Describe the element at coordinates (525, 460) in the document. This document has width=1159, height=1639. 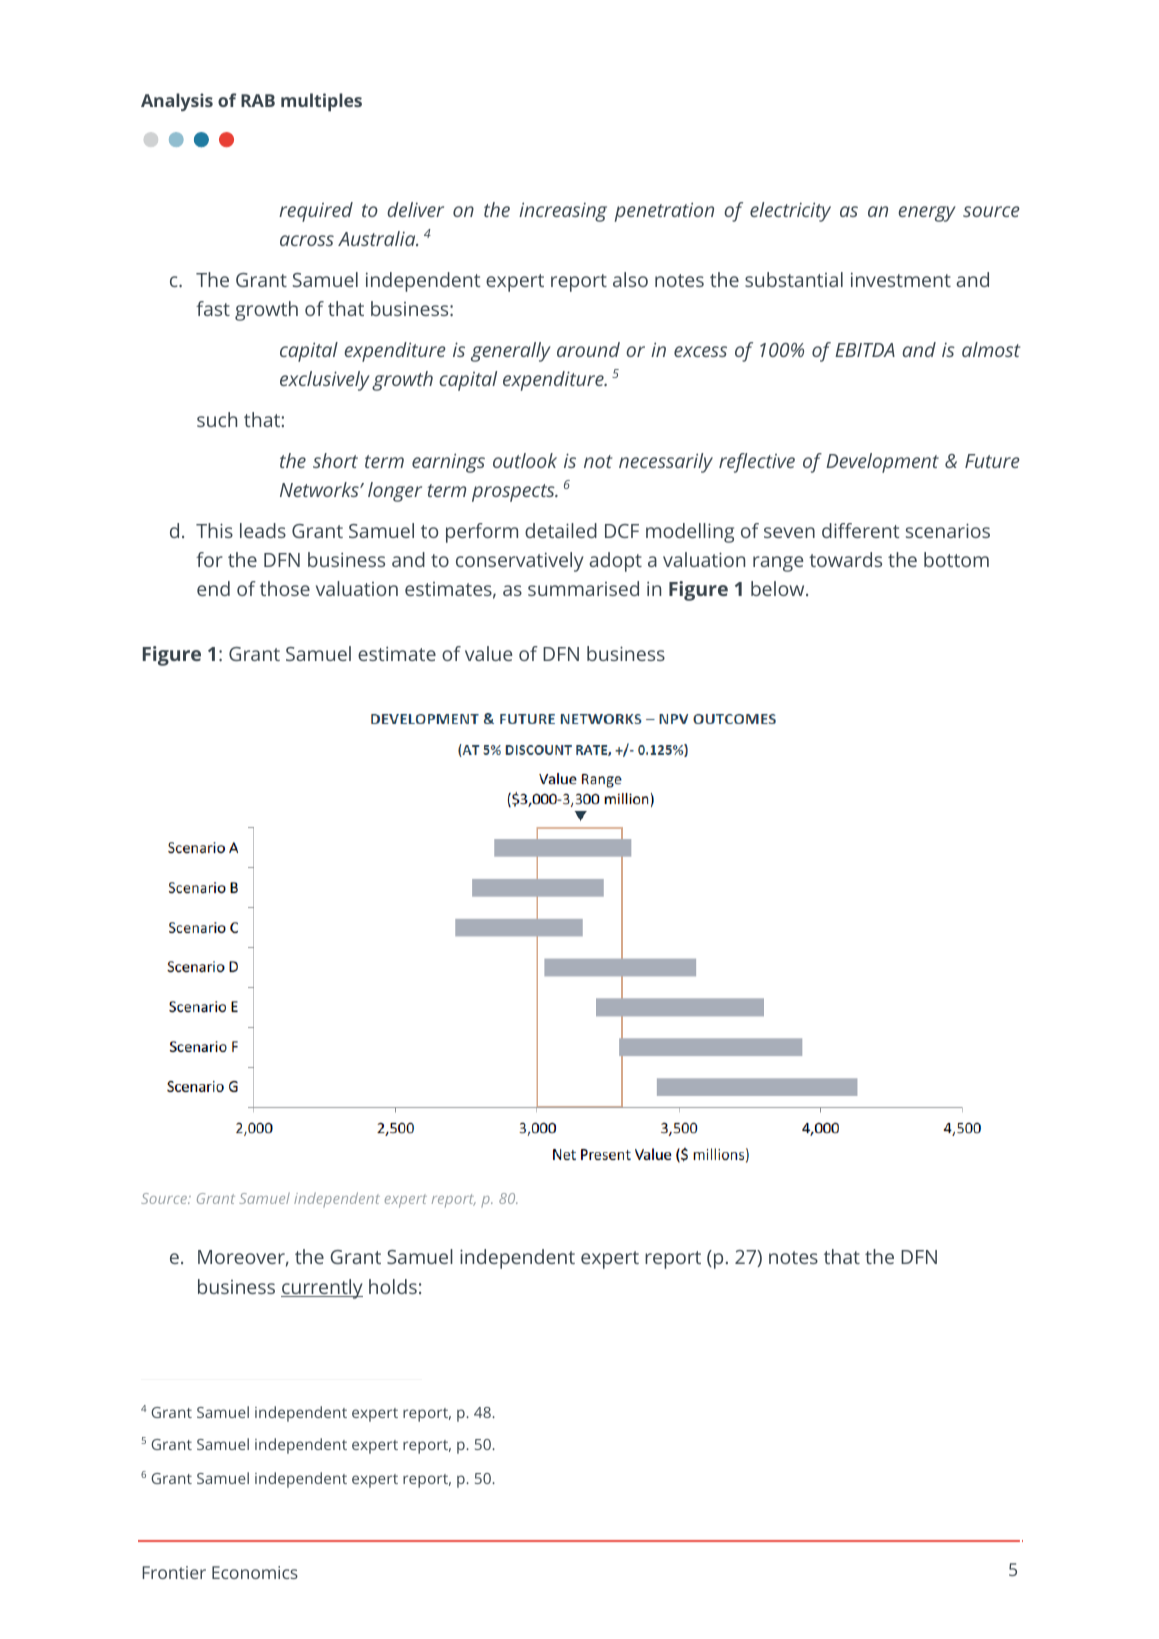
I see `outlook` at that location.
